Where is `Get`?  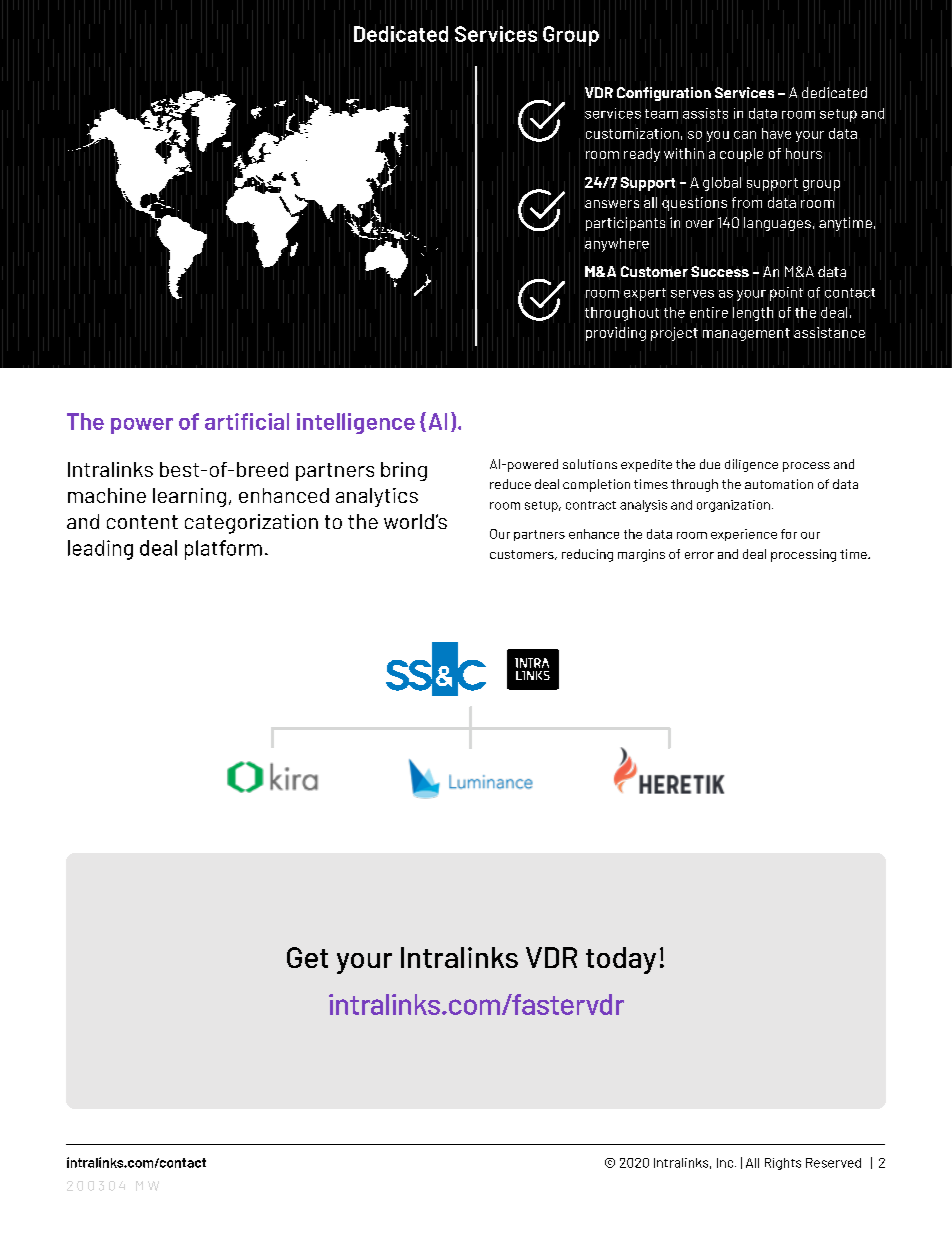 Get is located at coordinates (307, 957).
